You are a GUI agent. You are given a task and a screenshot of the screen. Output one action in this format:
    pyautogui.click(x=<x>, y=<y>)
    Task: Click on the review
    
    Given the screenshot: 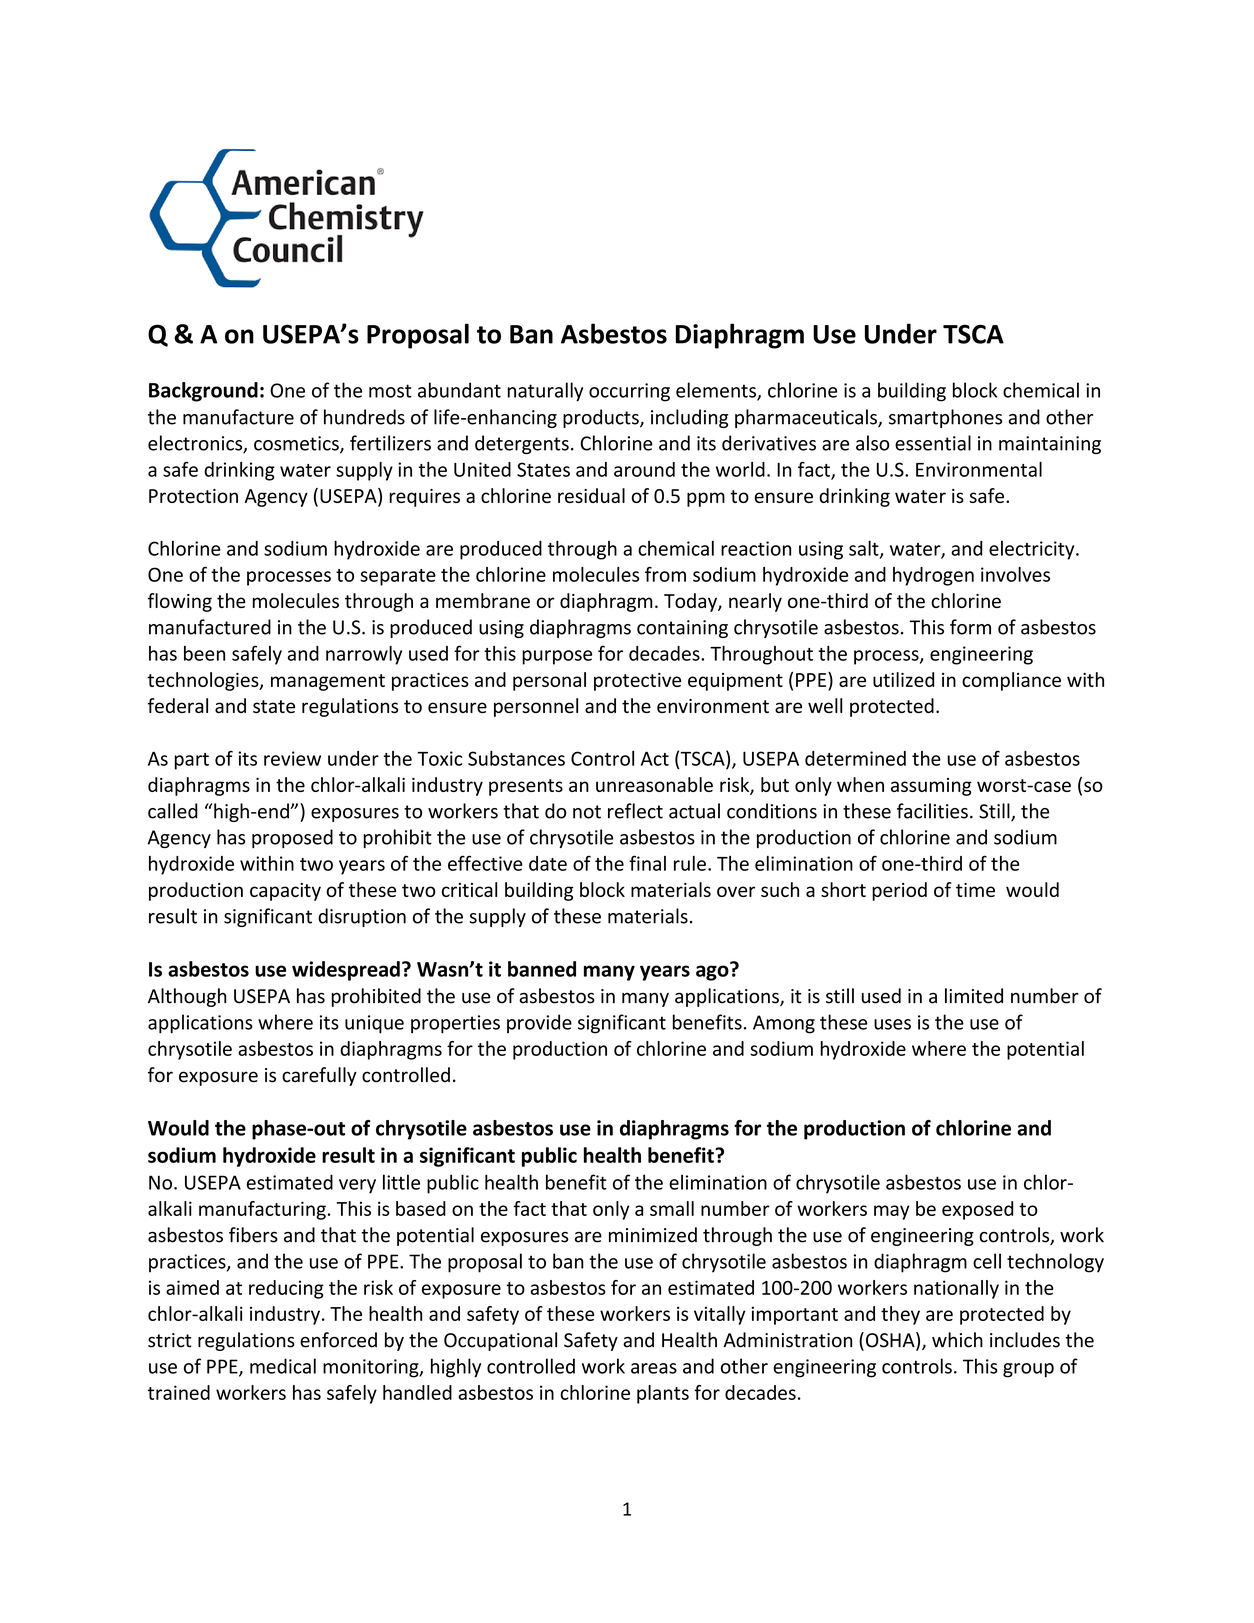 What is the action you would take?
    pyautogui.click(x=292, y=758)
